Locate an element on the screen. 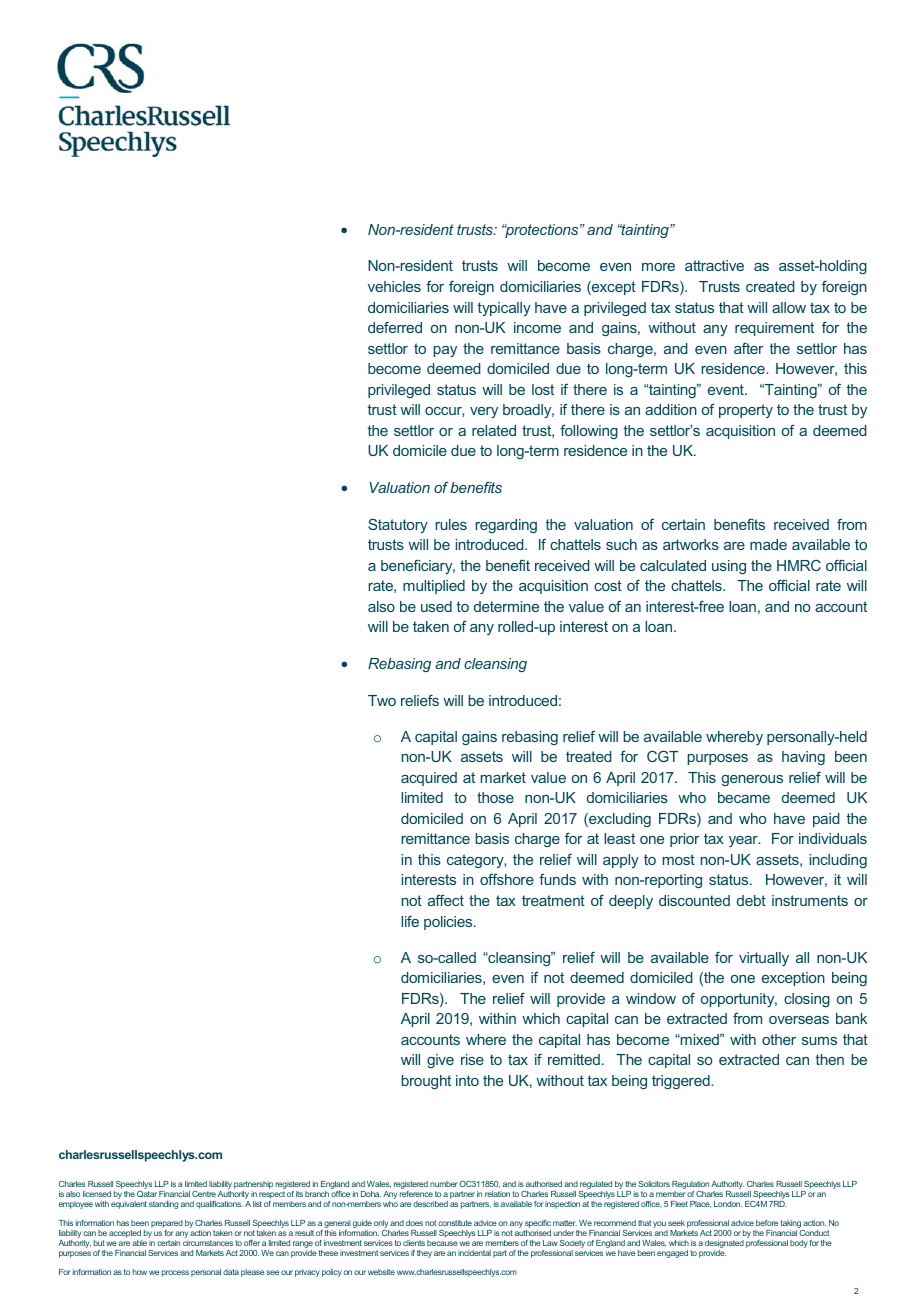 Image resolution: width=924 pixels, height=1308 pixels. generous is located at coordinates (752, 780).
